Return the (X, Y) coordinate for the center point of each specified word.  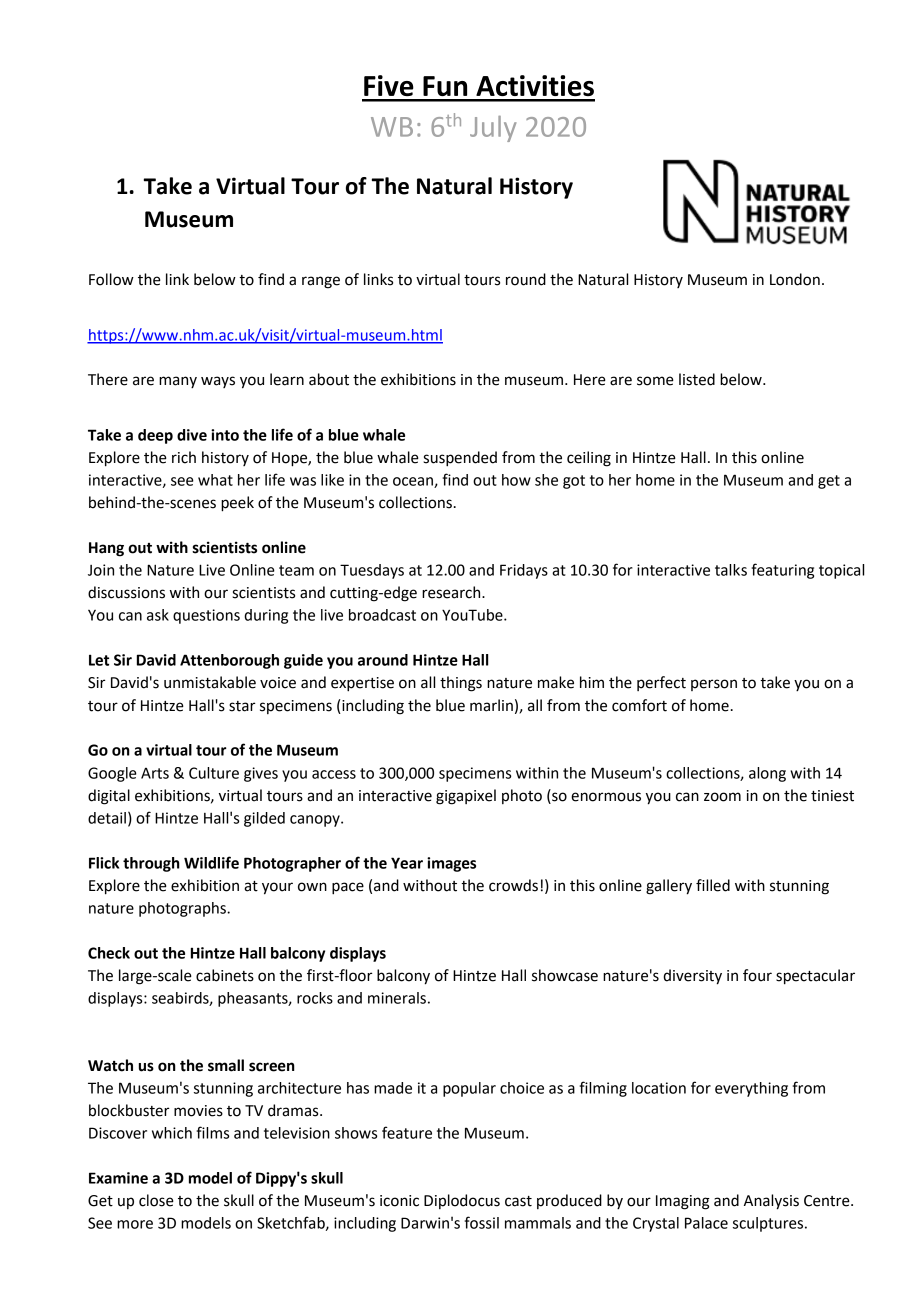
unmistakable (210, 682)
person (714, 685)
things (461, 684)
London (795, 279)
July (493, 129)
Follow (111, 279)
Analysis (771, 1202)
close (156, 1200)
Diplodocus (462, 1201)
